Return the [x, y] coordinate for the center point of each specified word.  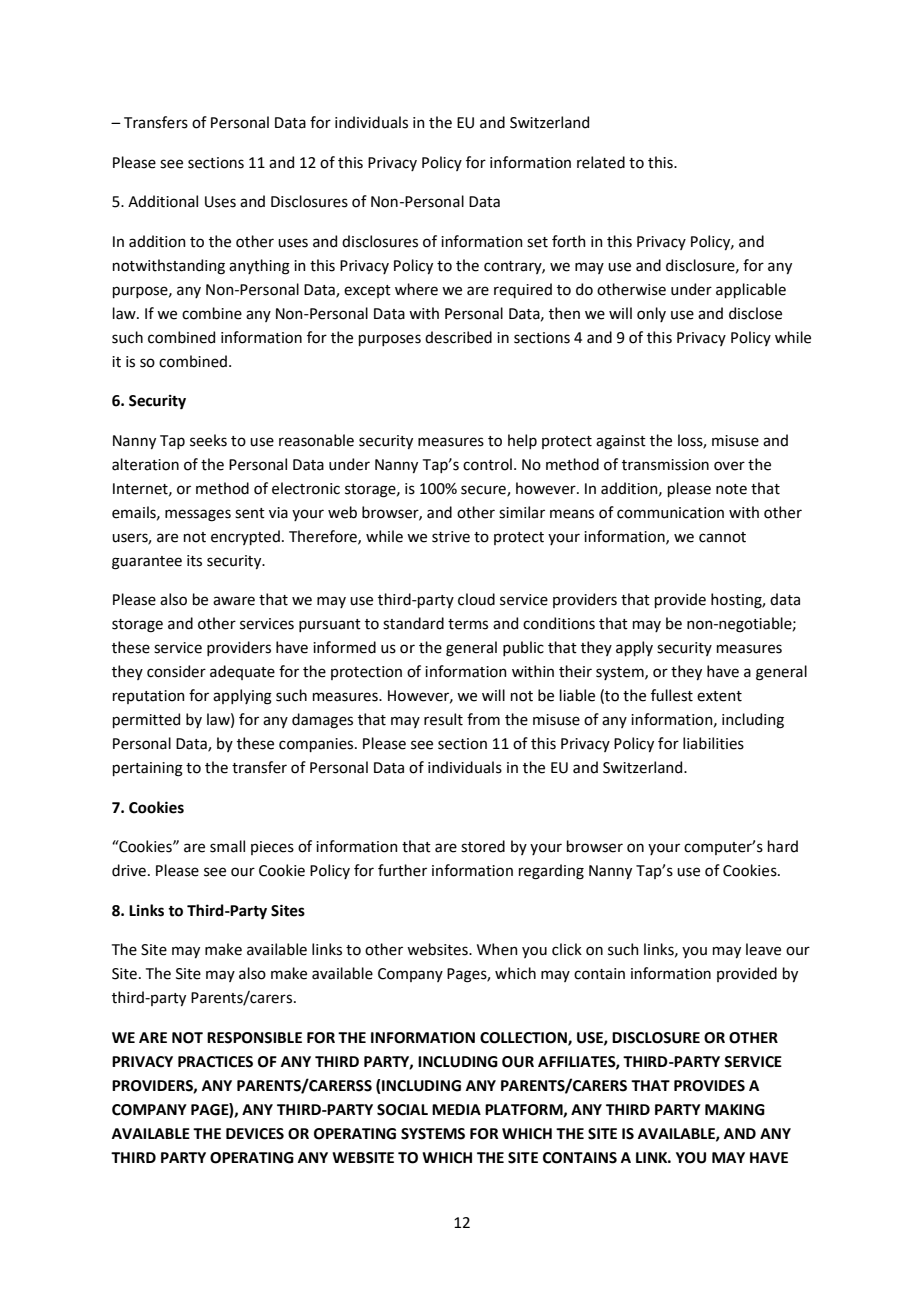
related [601, 162]
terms [468, 624]
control [487, 464]
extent [719, 696]
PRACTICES [215, 1062]
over [729, 466]
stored [483, 846]
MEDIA [456, 1109]
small [227, 846]
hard [783, 846]
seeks [208, 440]
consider [176, 671]
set [537, 242]
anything [259, 267]
